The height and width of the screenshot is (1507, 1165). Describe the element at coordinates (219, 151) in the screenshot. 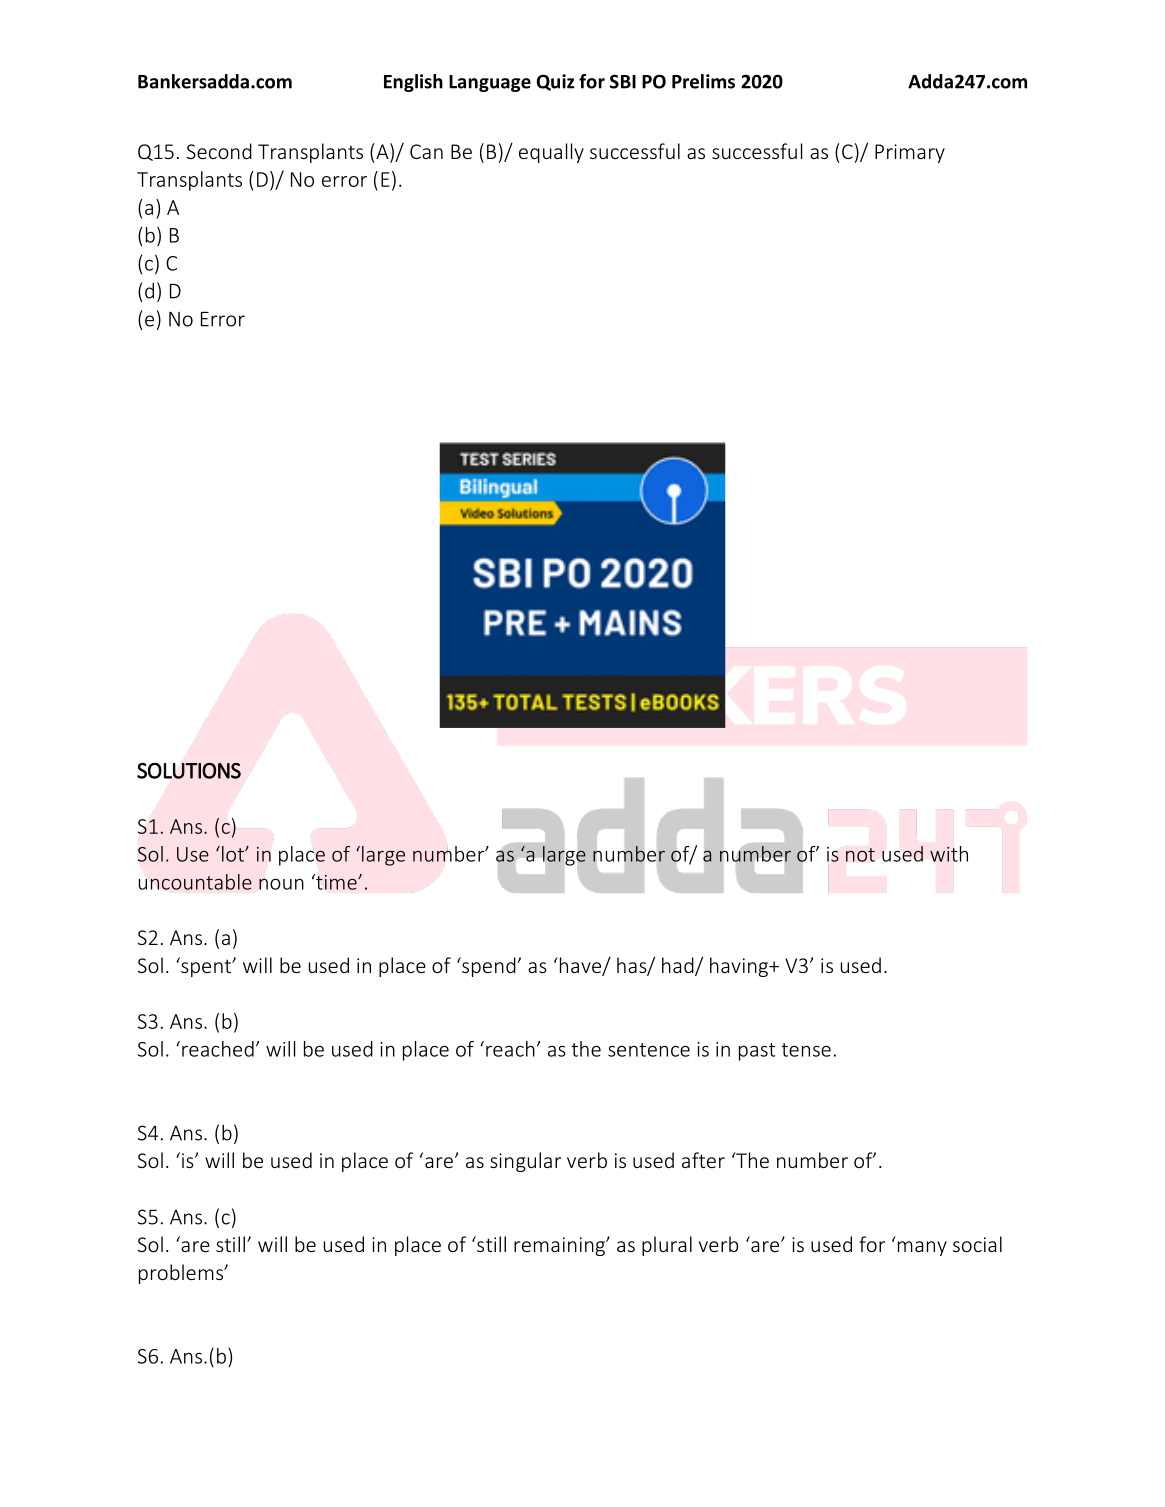

I see `Second` at that location.
